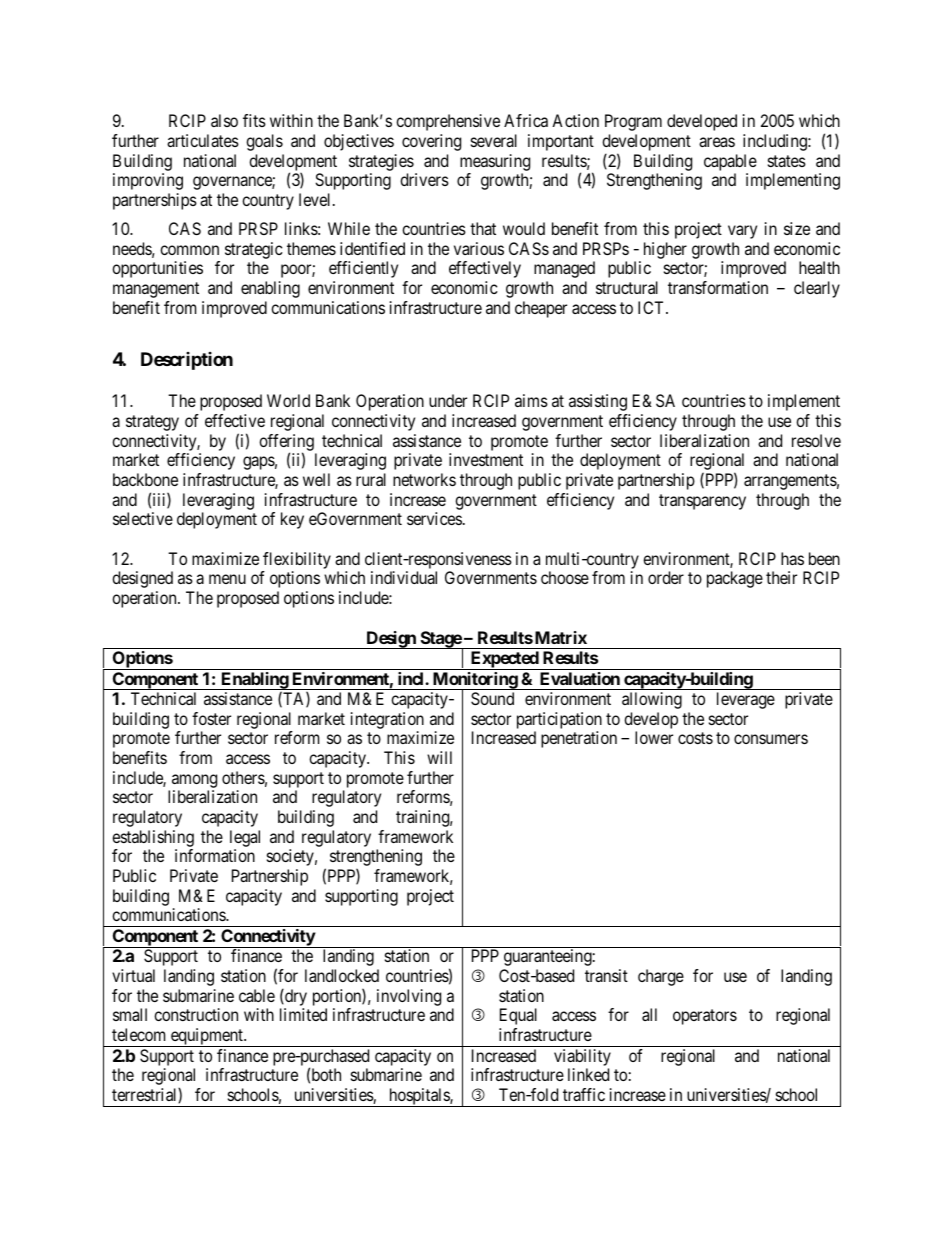 The image size is (952, 1233). Describe the element at coordinates (286, 443) in the page. I see `offering` at that location.
